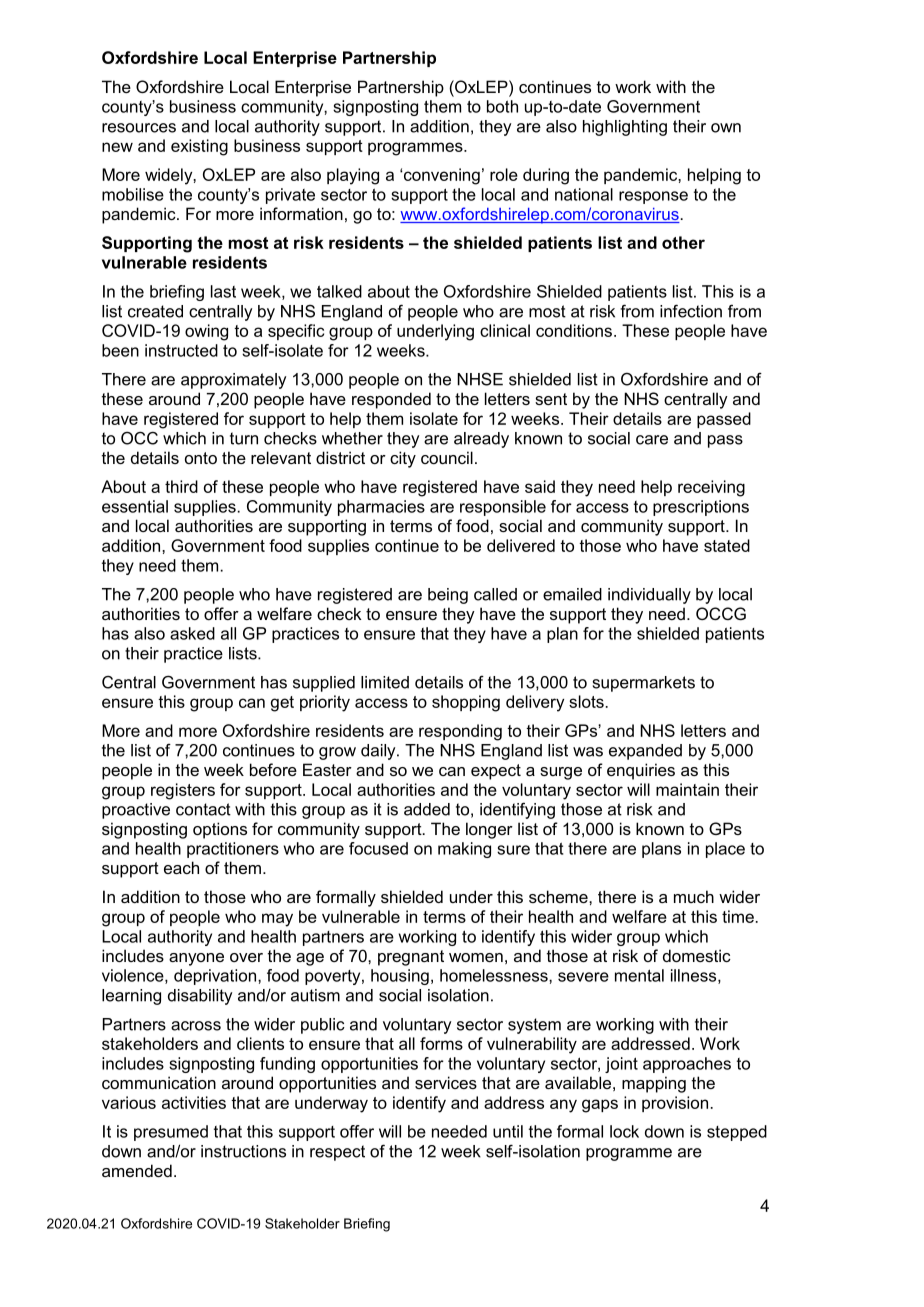  Describe the element at coordinates (464, 850) in the page. I see `making` at that location.
